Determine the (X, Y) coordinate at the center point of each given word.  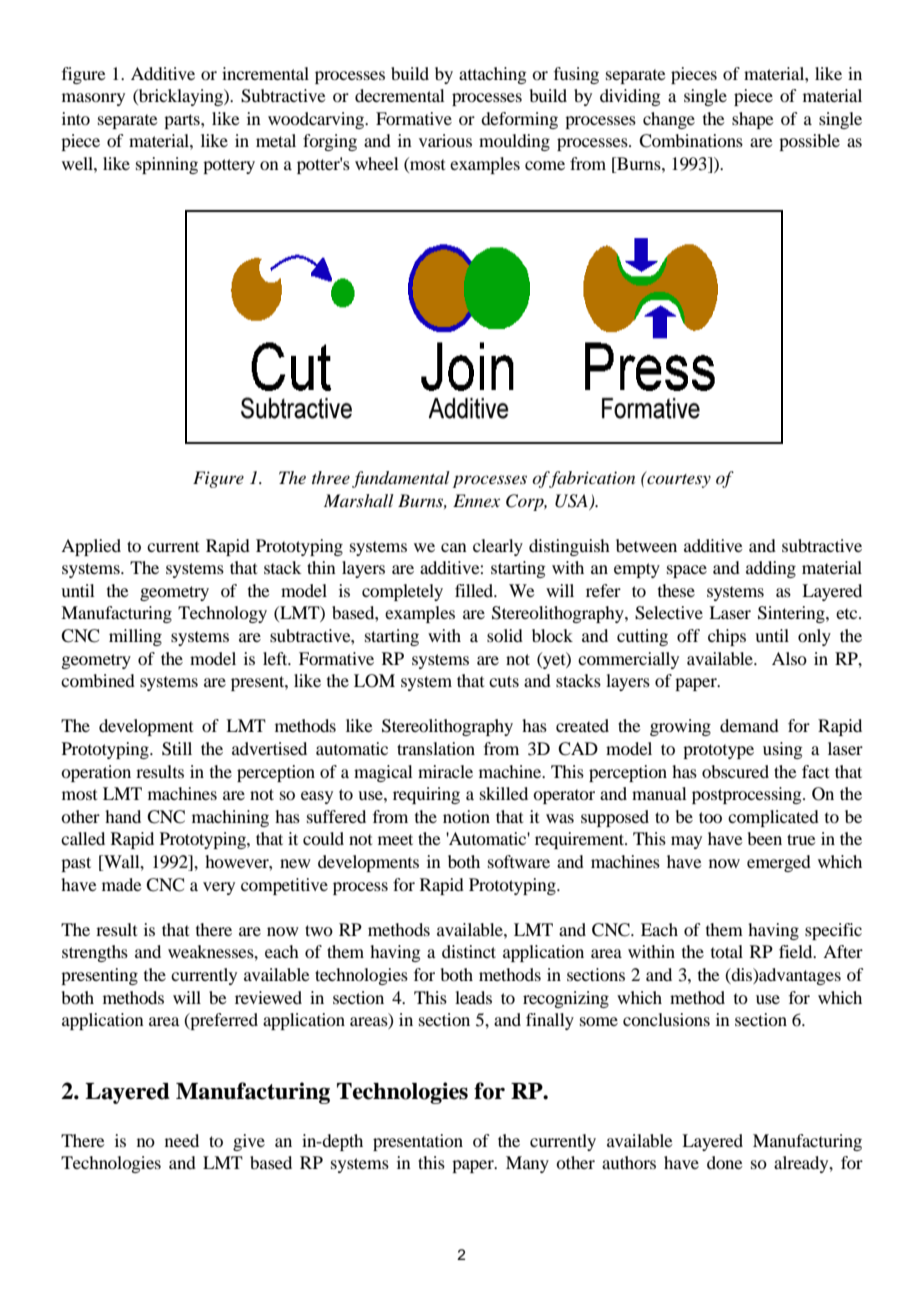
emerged (779, 863)
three (331, 477)
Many (527, 1164)
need (182, 1140)
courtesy (678, 479)
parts (183, 121)
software (519, 861)
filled (475, 590)
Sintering (792, 614)
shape (753, 120)
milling (135, 637)
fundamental (401, 479)
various (445, 140)
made (122, 884)
